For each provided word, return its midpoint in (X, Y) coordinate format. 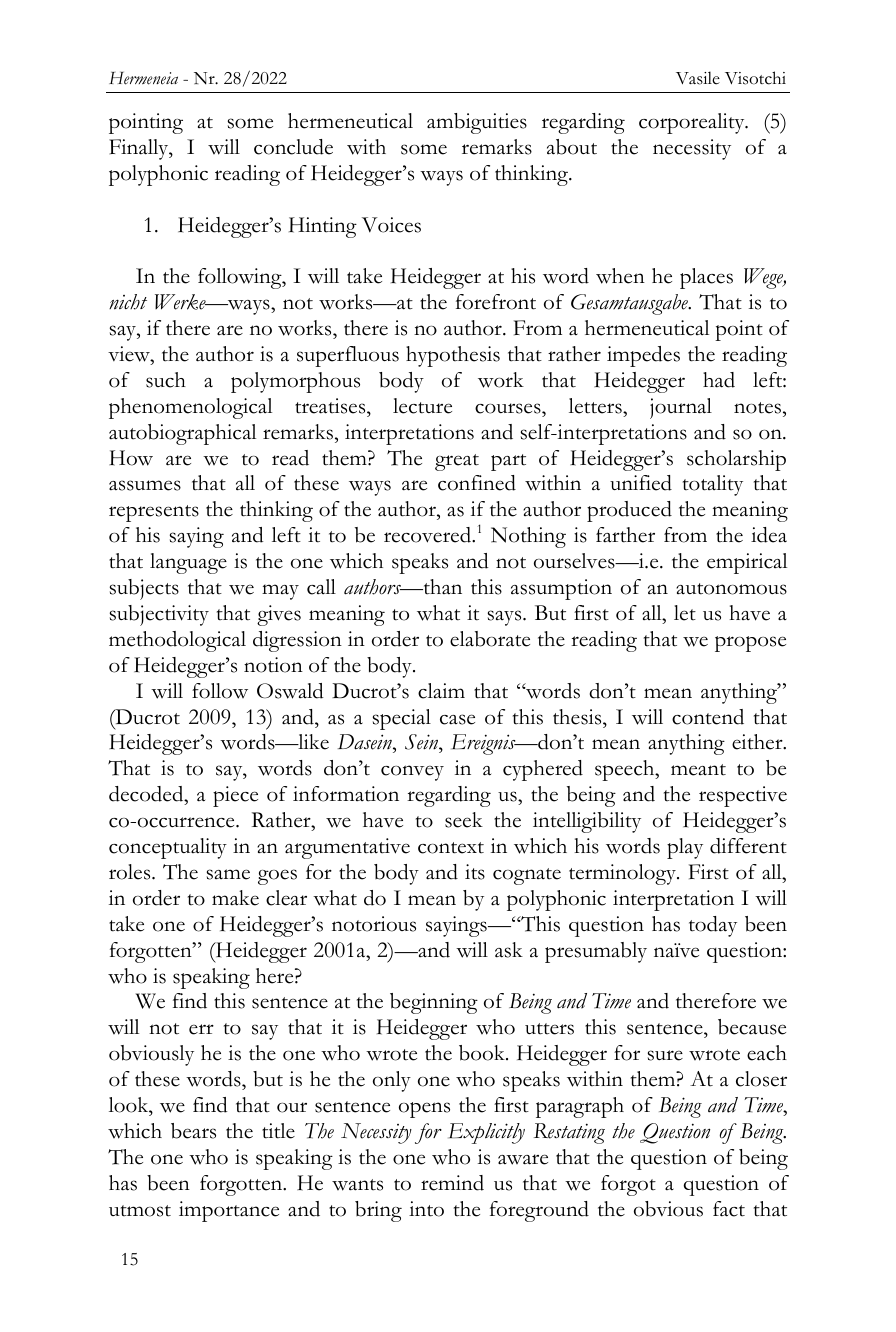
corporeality (693, 123)
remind (452, 1183)
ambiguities (477, 123)
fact (729, 1209)
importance (229, 1211)
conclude (293, 147)
